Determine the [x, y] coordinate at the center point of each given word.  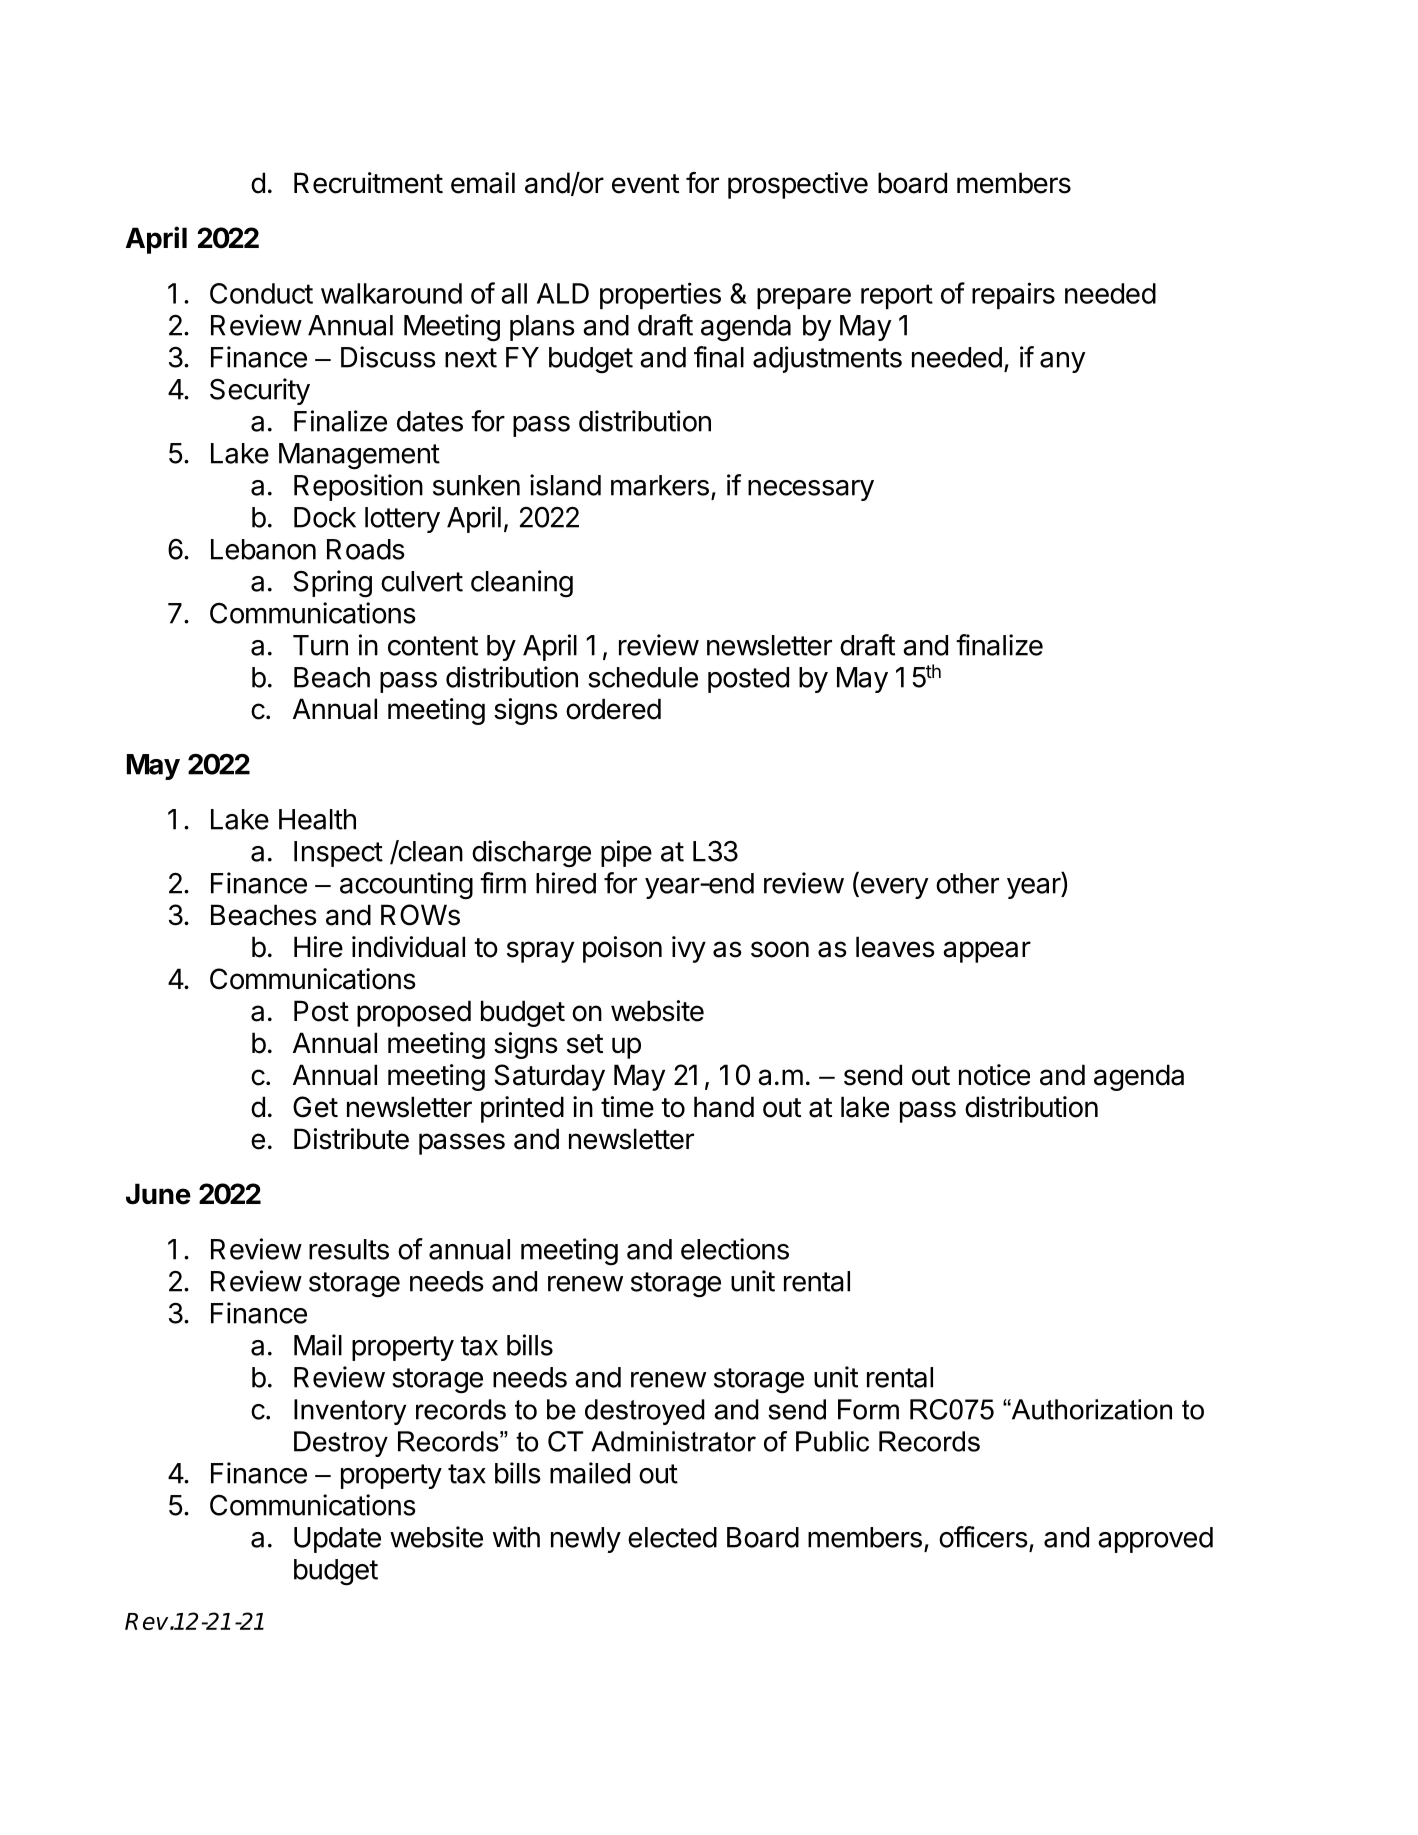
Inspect [338, 854]
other [967, 883]
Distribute [351, 1139]
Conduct [261, 293]
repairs [1013, 295]
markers [660, 485]
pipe [626, 853]
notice [994, 1075]
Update [337, 1540]
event [645, 184]
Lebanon [263, 549]
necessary [811, 490]
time [627, 1107]
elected [672, 1537]
